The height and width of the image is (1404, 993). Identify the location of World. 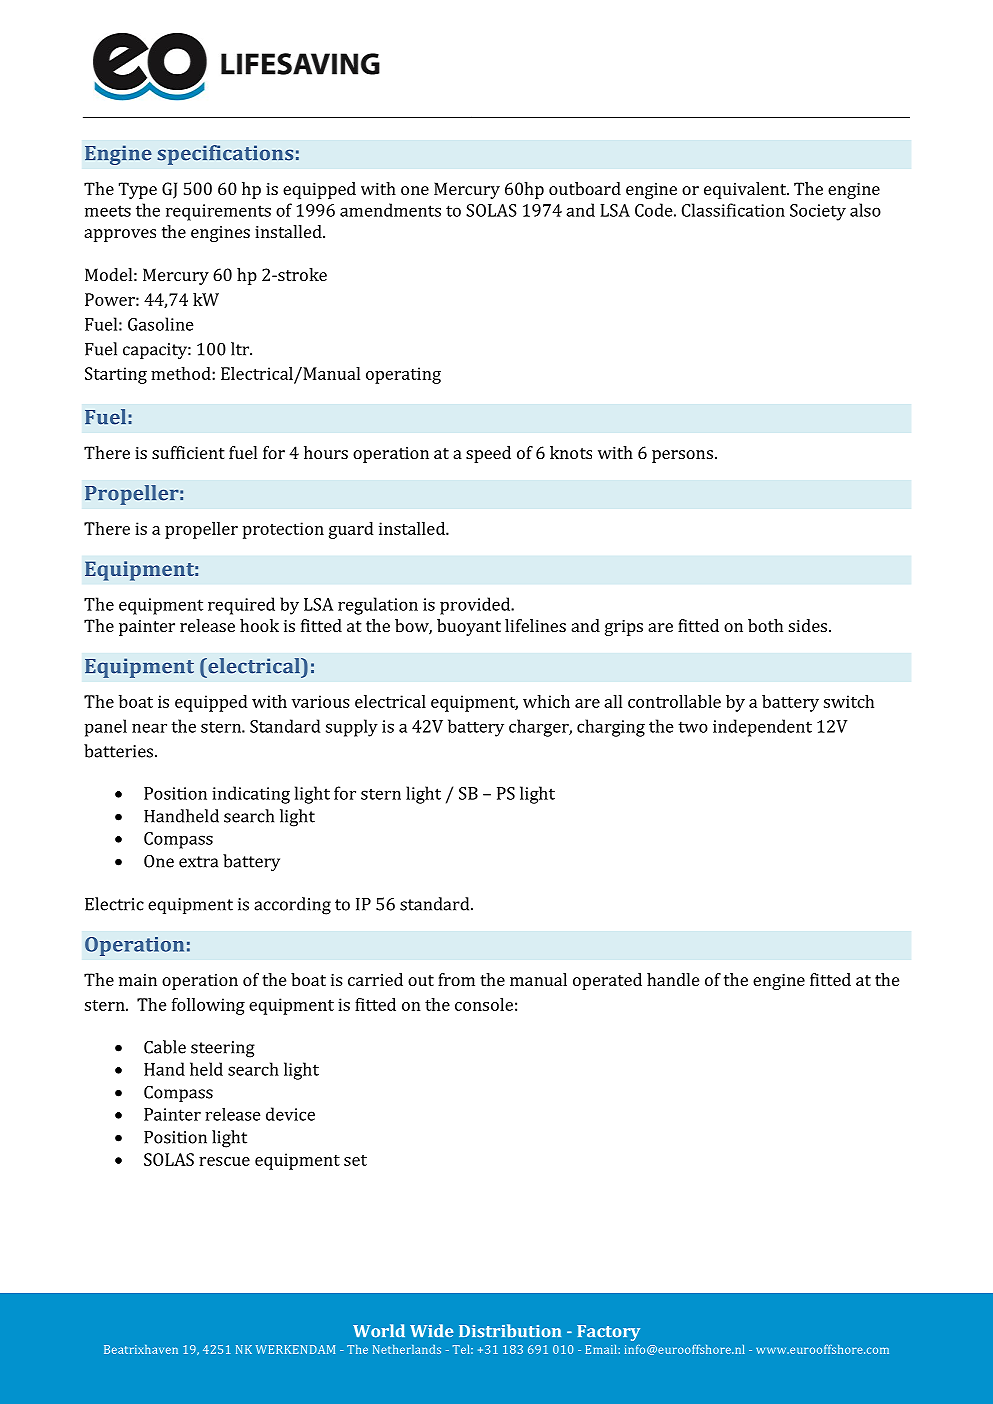
(379, 1331).
